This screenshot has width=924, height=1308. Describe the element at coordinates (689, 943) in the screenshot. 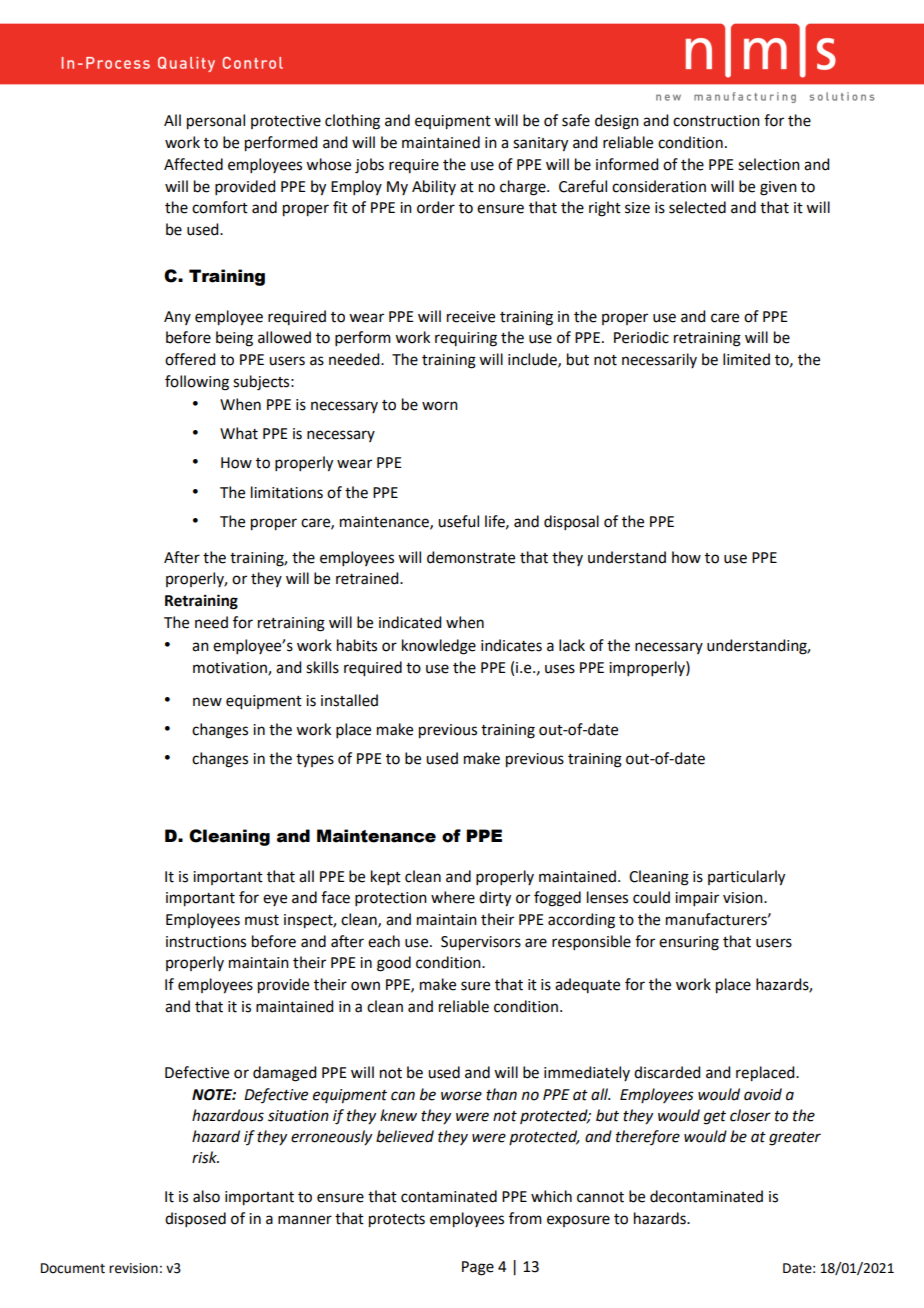

I see `ensuring` at that location.
